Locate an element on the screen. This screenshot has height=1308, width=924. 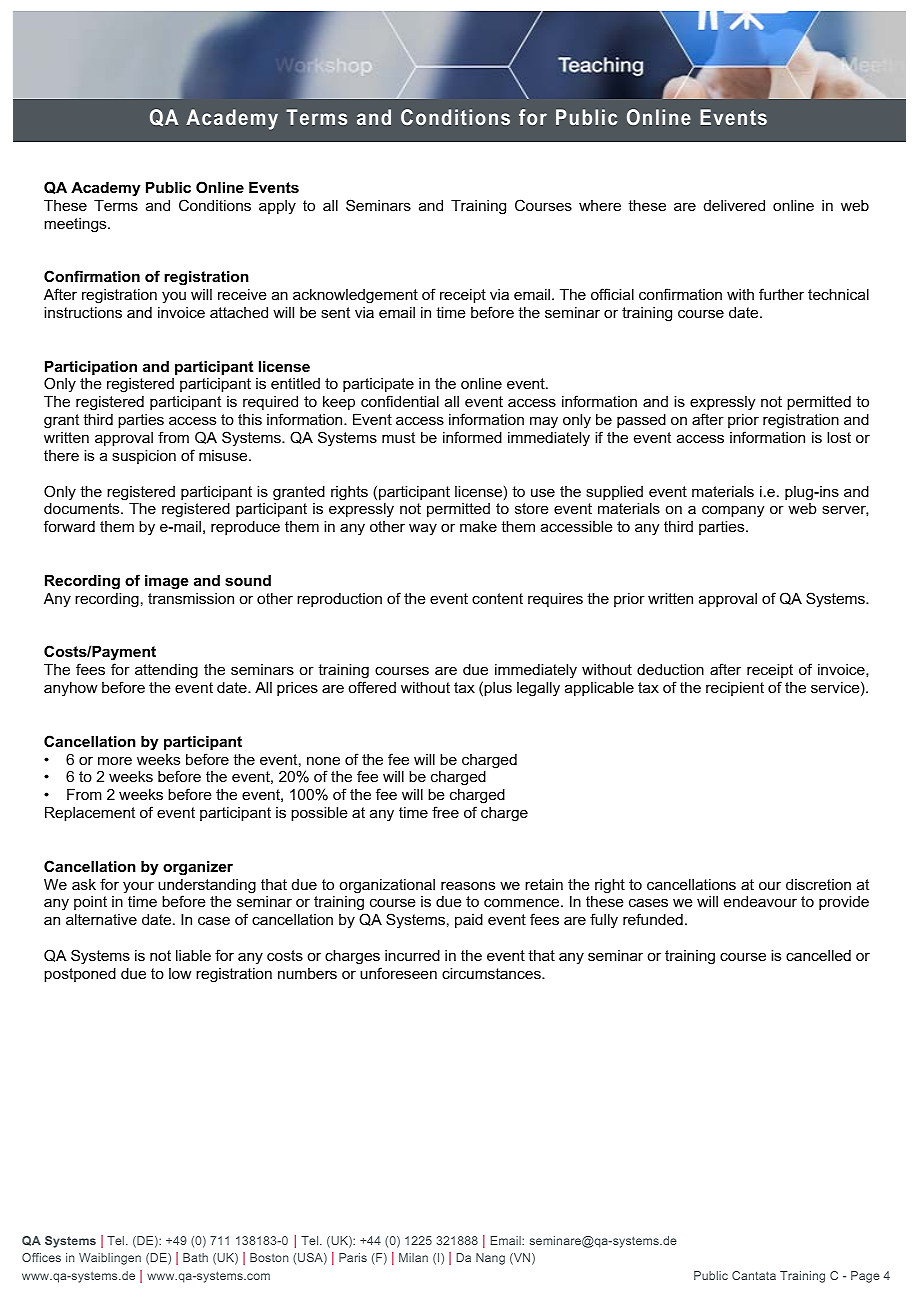
Nang is located at coordinates (490, 1259).
